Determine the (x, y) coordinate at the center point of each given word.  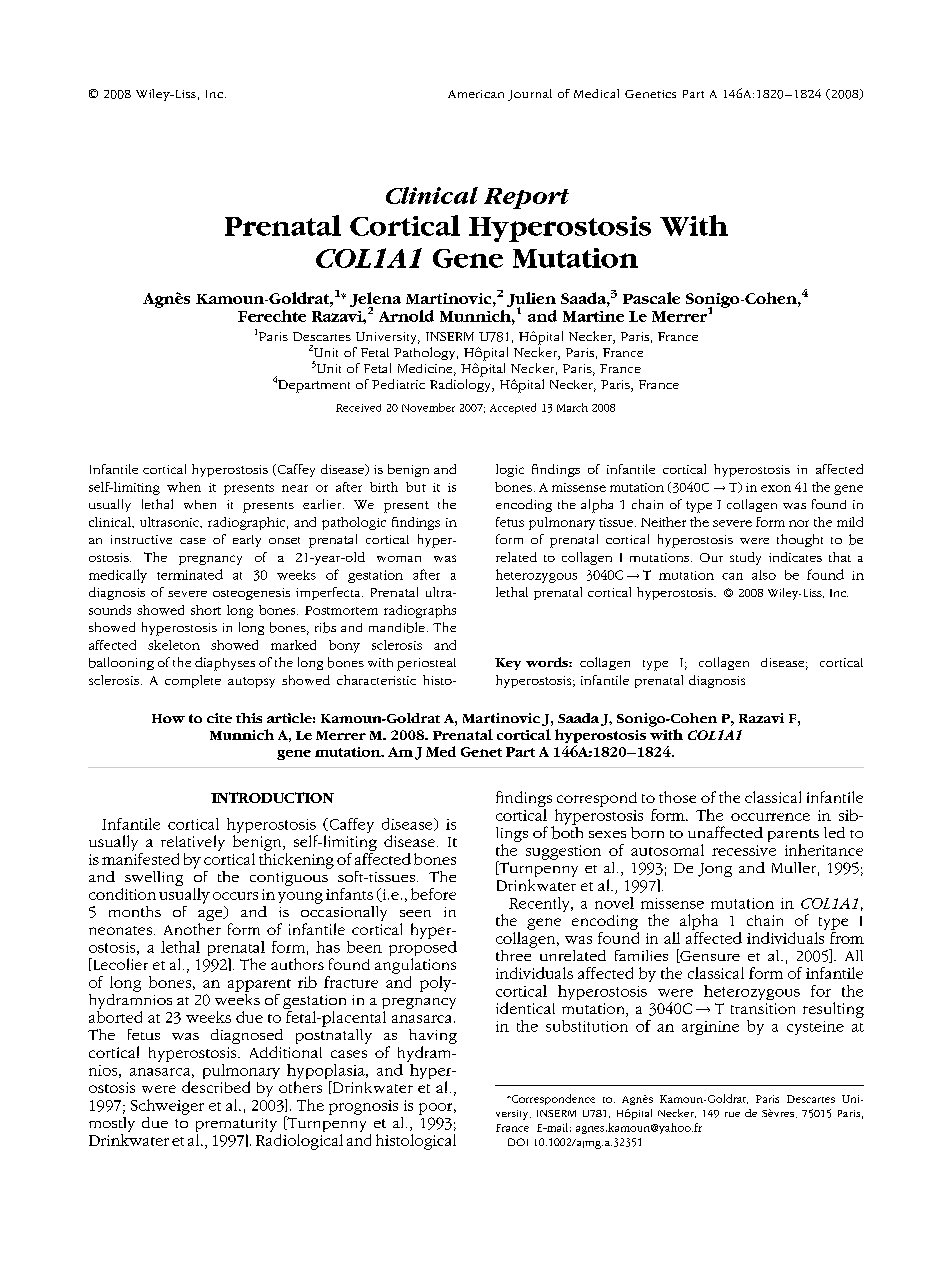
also (764, 575)
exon (776, 488)
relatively (193, 843)
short (206, 610)
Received (358, 408)
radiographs (420, 611)
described (216, 1087)
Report (526, 198)
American (476, 94)
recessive (744, 850)
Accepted (513, 408)
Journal (530, 95)
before (433, 894)
